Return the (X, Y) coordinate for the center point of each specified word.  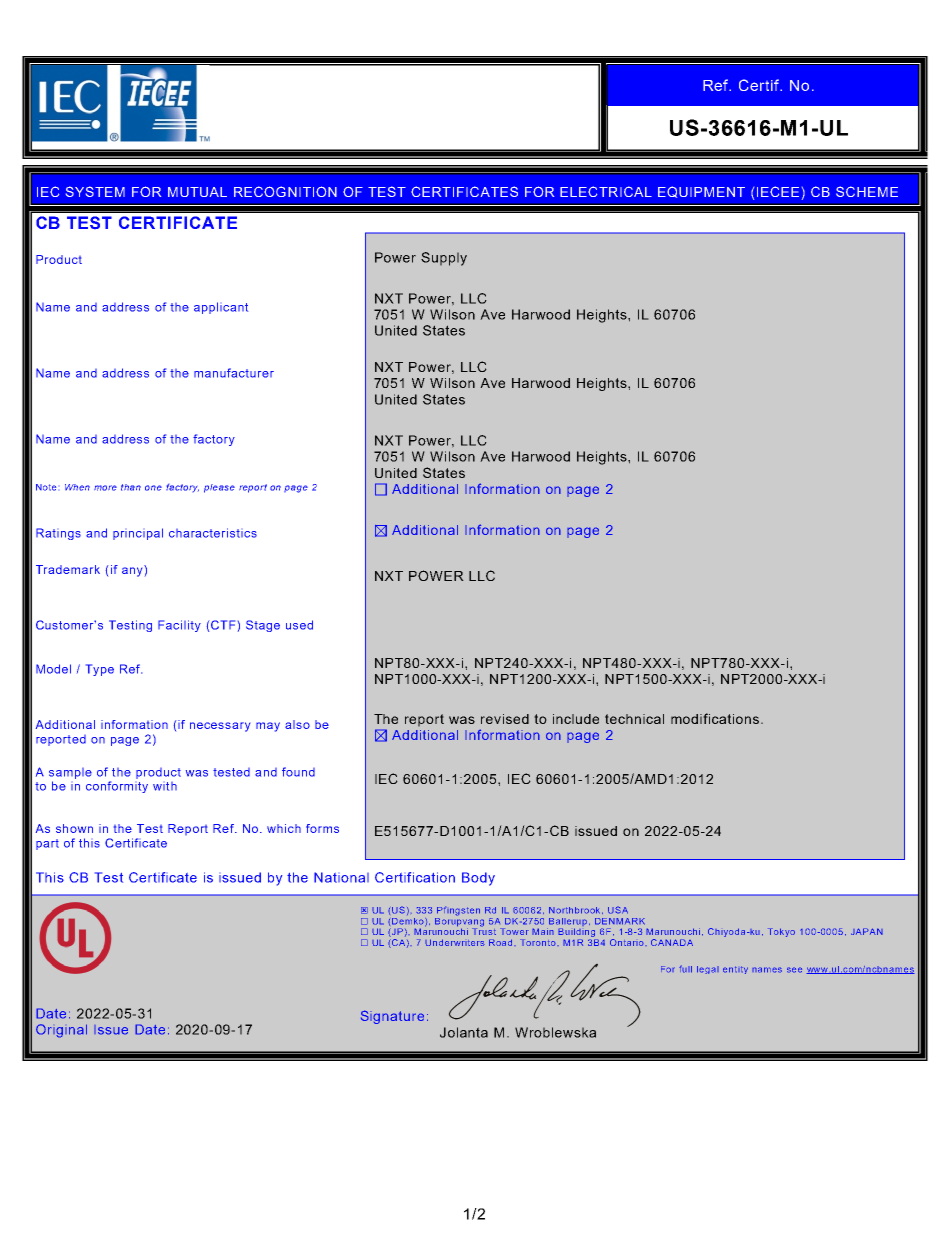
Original (61, 1031)
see (794, 970)
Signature (392, 1017)
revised (505, 719)
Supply (444, 259)
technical (634, 719)
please (219, 488)
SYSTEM (95, 191)
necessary (220, 727)
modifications (715, 718)
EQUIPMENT (701, 192)
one (153, 488)
